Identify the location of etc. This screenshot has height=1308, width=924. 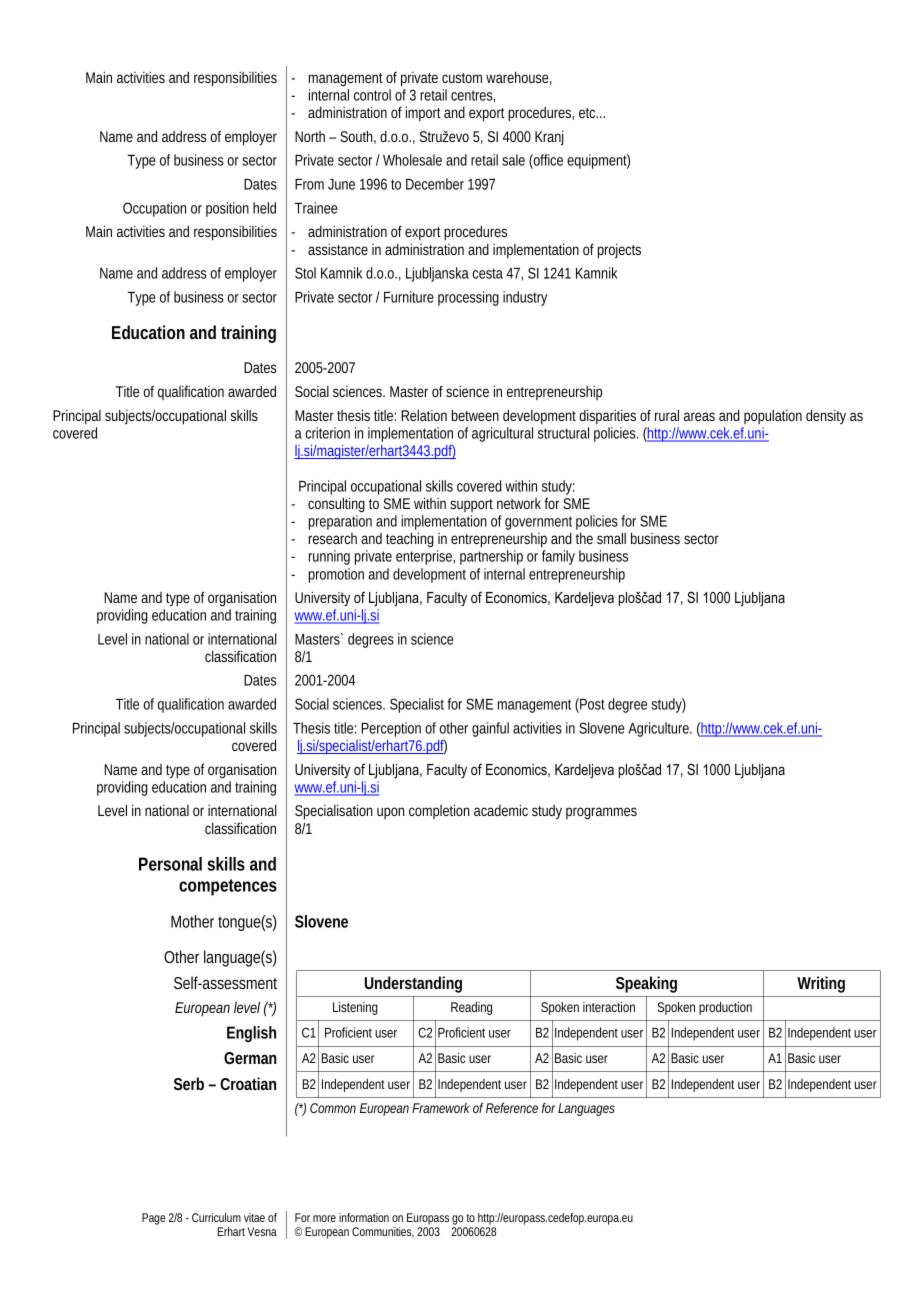
(588, 113).
